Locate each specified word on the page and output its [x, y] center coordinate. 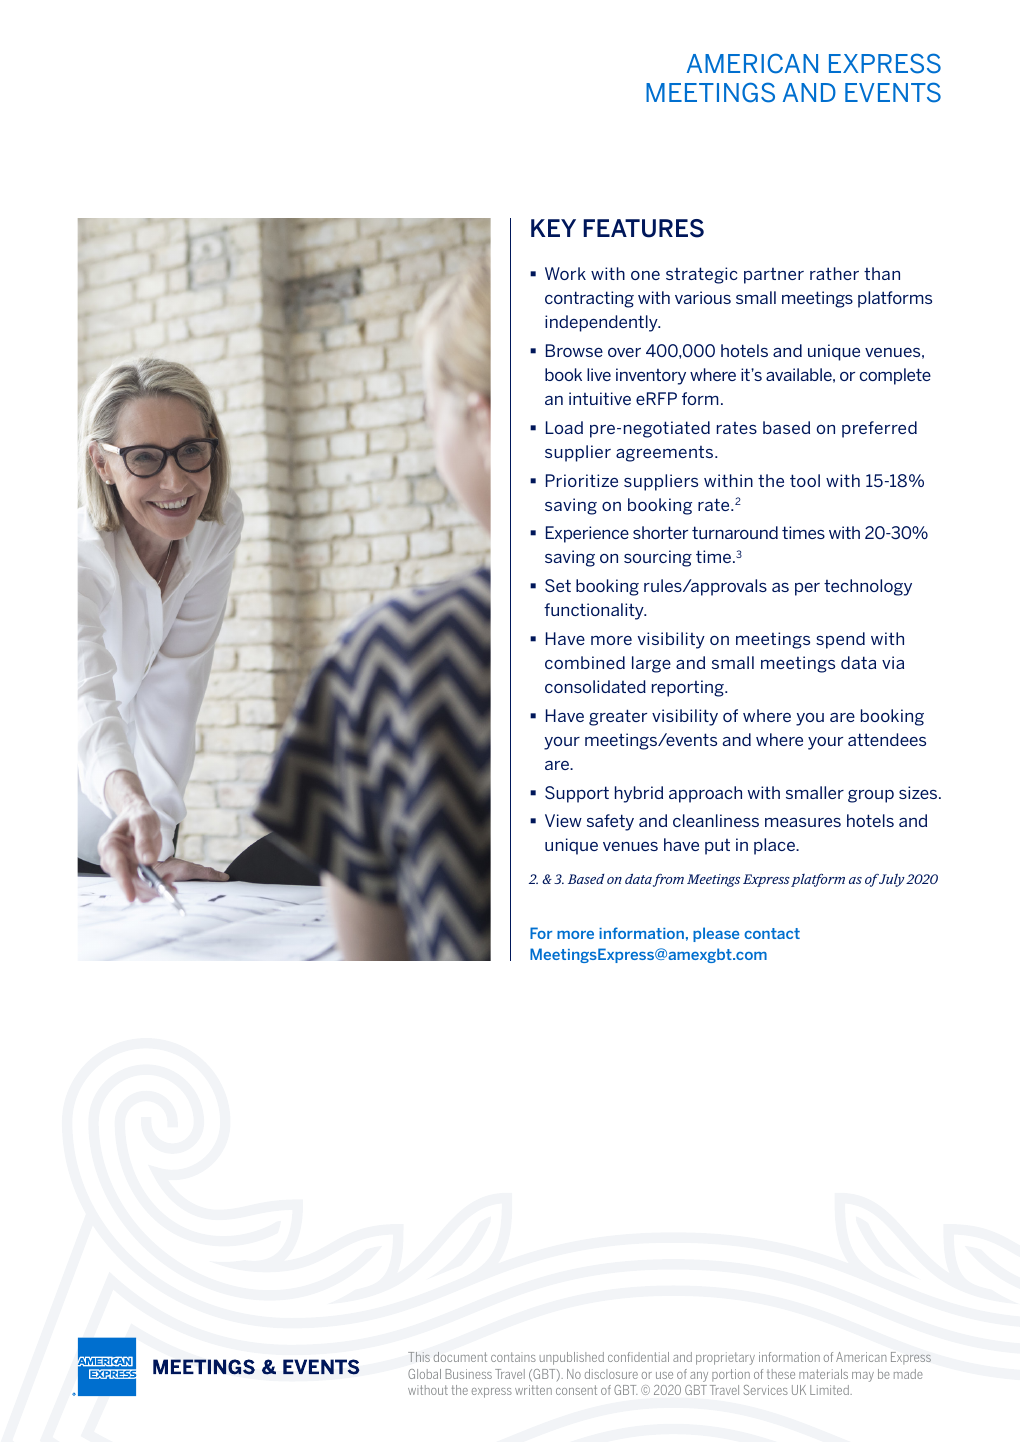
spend [840, 640]
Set [558, 585]
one [645, 275]
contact [772, 933]
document [460, 1357]
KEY [553, 228]
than [882, 273]
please [716, 934]
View [563, 820]
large [651, 664]
